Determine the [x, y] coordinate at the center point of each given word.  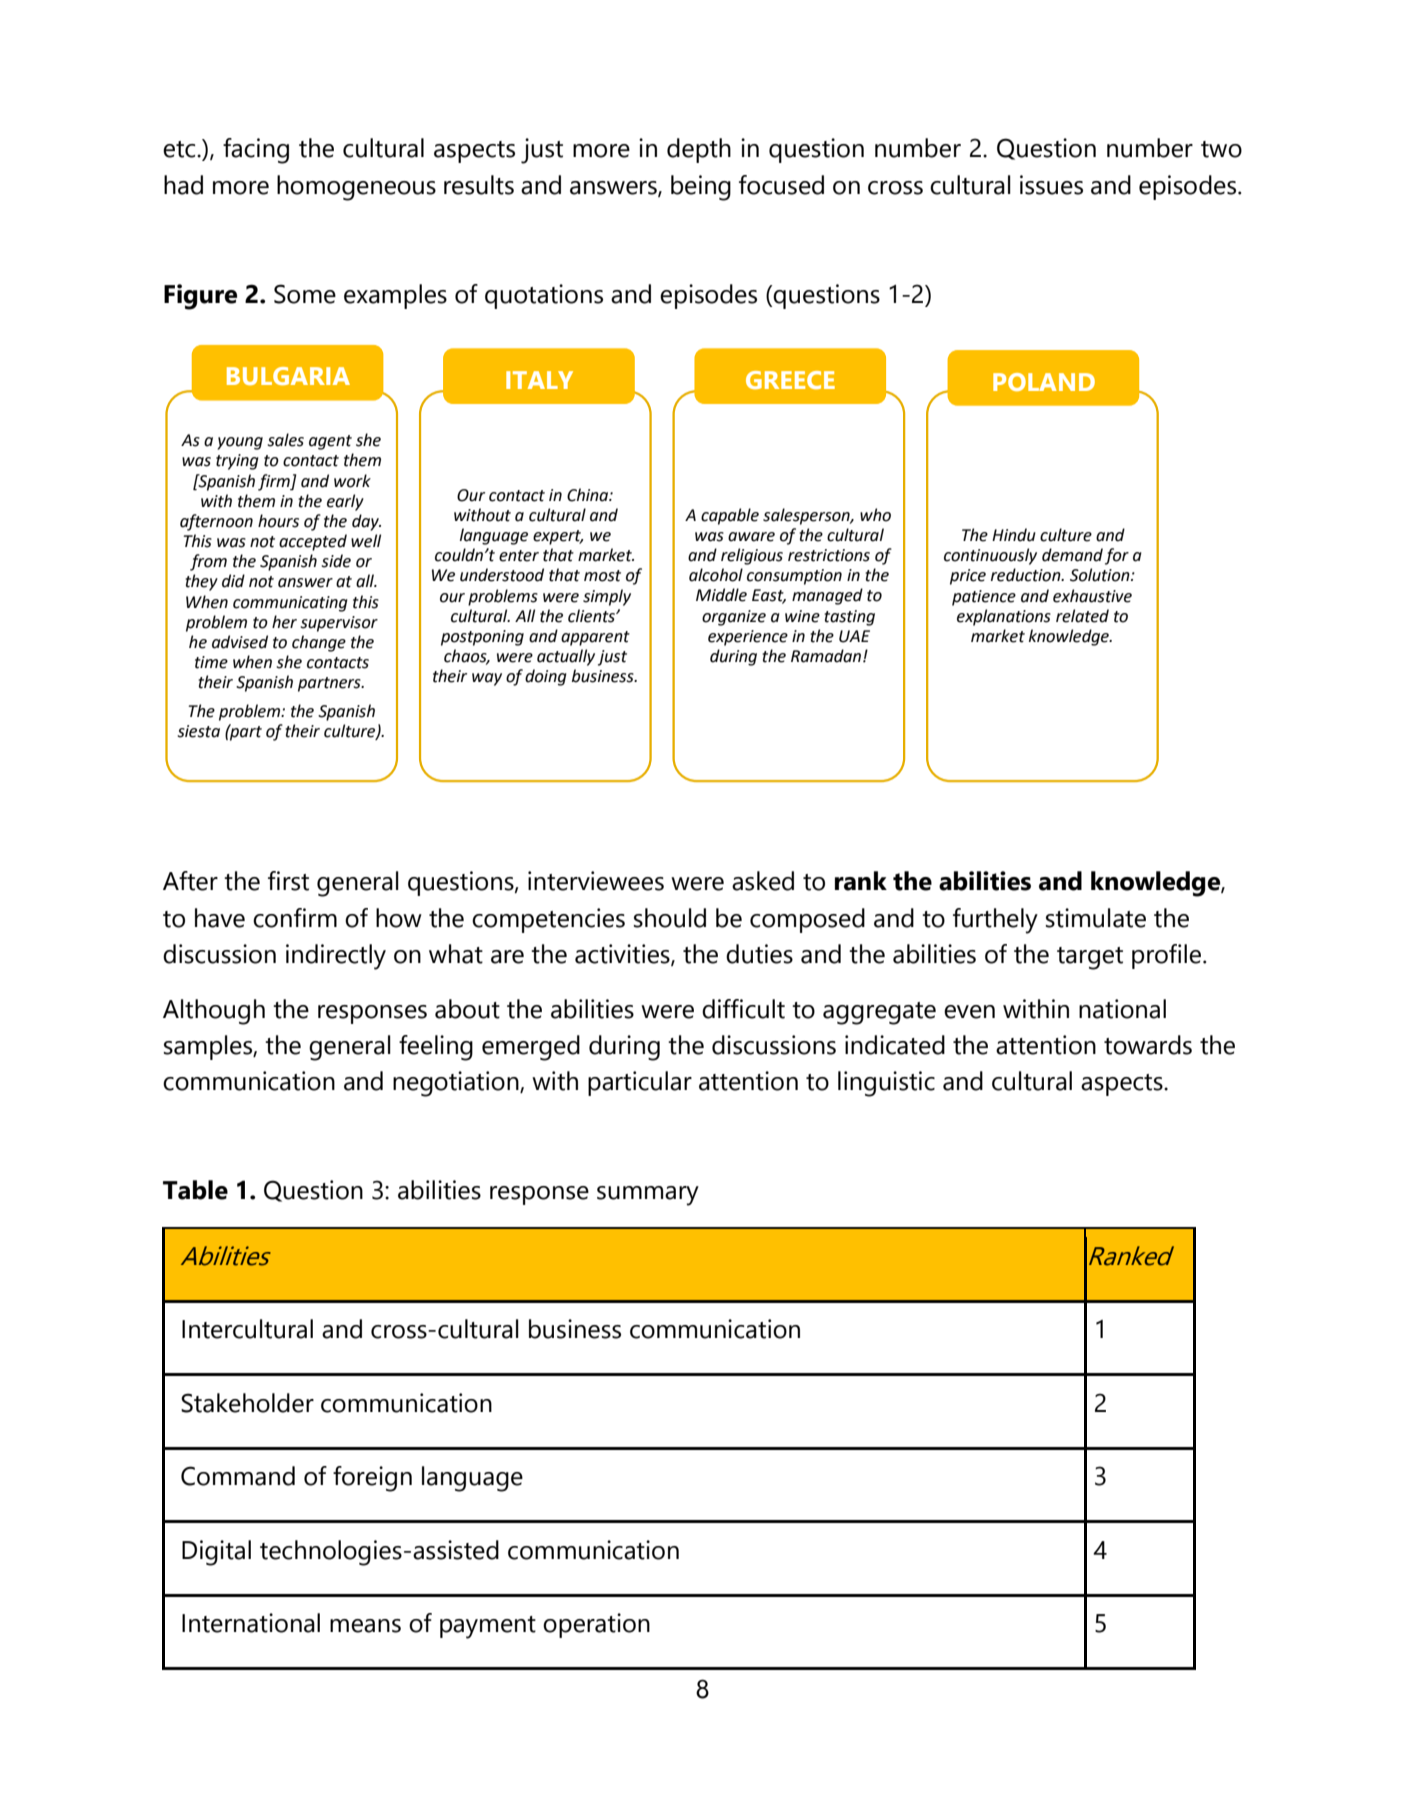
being [701, 188]
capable [730, 516]
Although [214, 1012]
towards [1148, 1045]
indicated [895, 1045]
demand [1072, 555]
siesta [198, 731]
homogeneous [356, 188]
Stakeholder [247, 1403]
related [1082, 616]
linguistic [886, 1084]
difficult [743, 1009]
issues [1051, 185]
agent [330, 442]
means [365, 1626]
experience [748, 638]
